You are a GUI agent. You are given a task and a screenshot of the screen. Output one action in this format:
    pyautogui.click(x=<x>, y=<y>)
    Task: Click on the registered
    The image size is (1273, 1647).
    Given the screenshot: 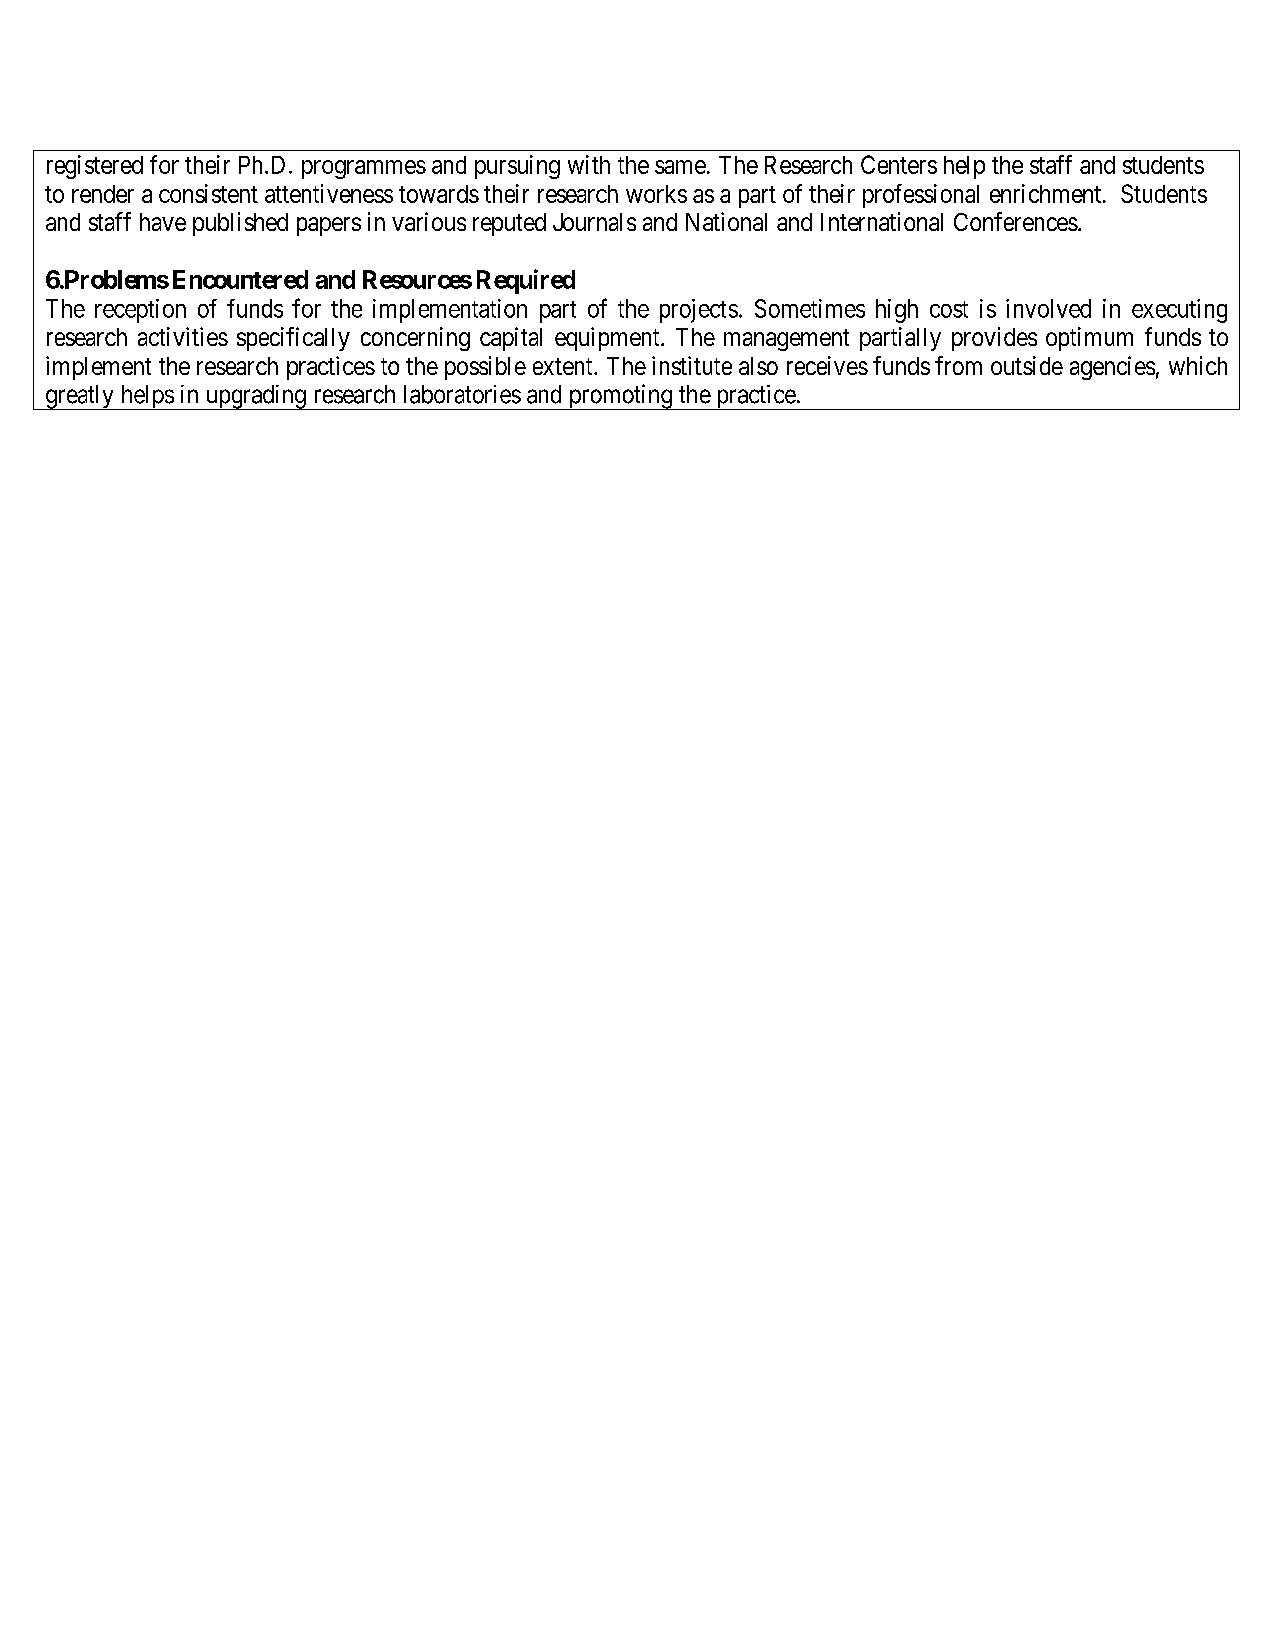 What is the action you would take?
    pyautogui.click(x=95, y=167)
